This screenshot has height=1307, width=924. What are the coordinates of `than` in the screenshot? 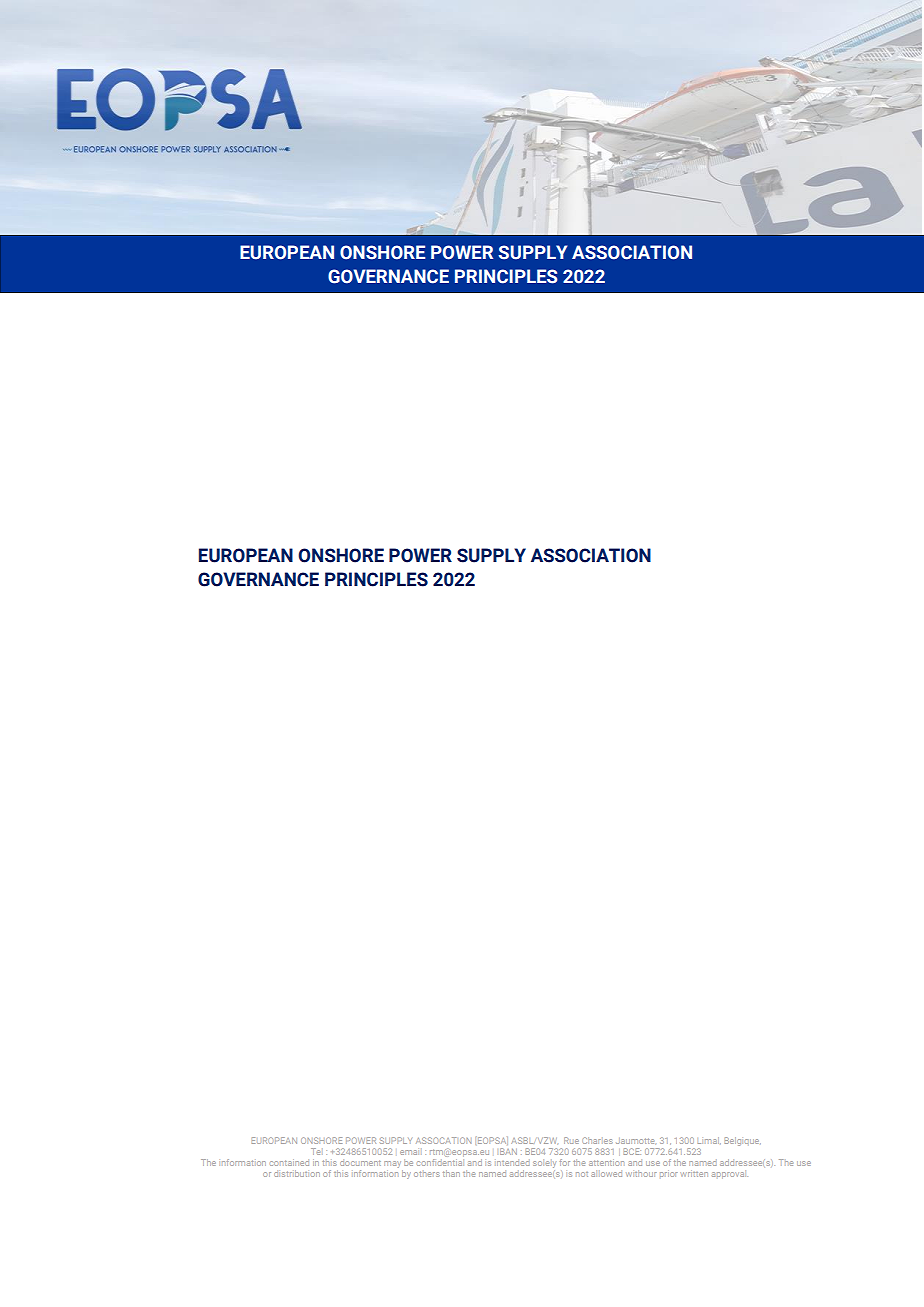 It's located at (451, 1173).
